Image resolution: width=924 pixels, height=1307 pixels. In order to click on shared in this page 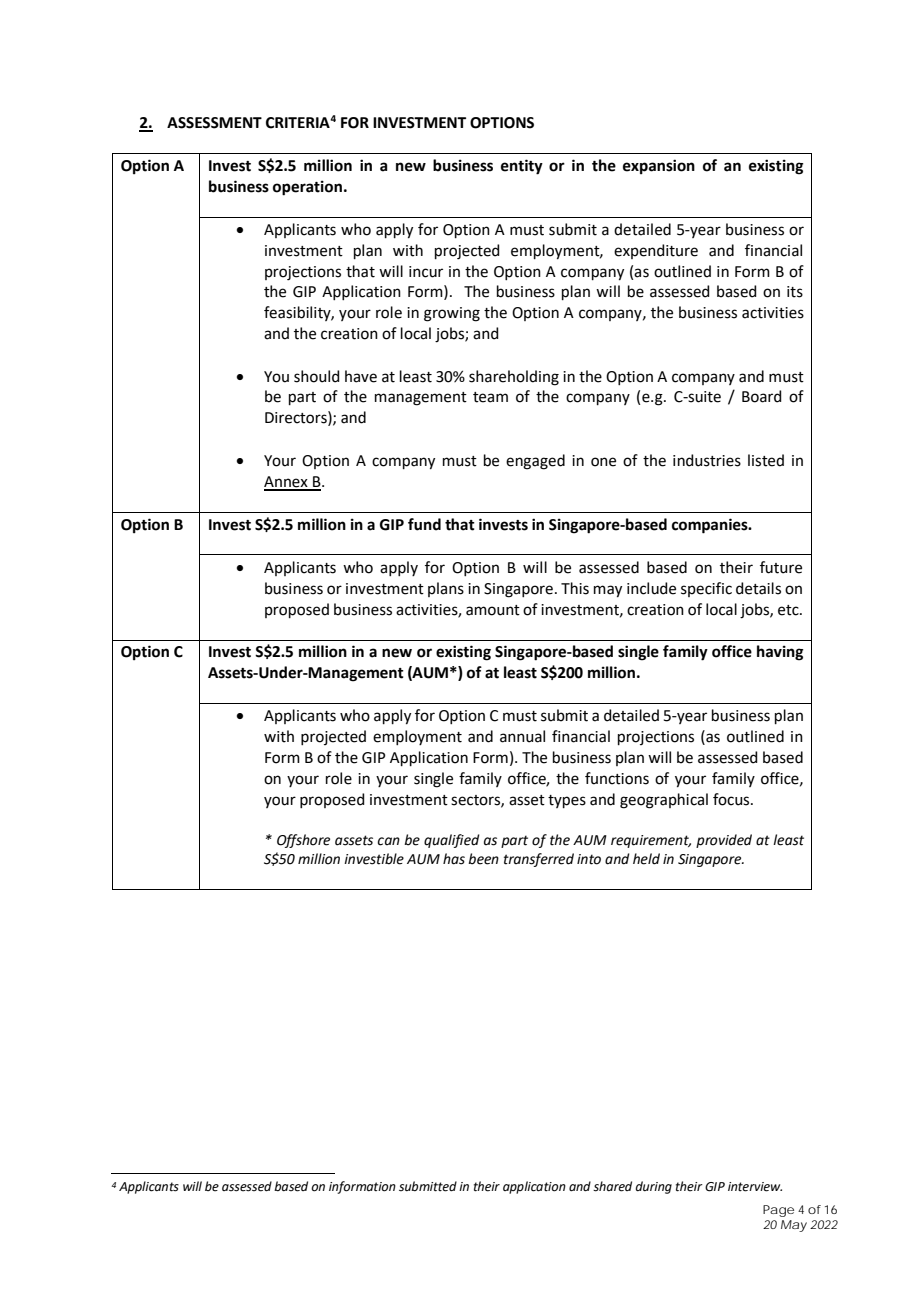, I will do `click(612, 1186)`.
